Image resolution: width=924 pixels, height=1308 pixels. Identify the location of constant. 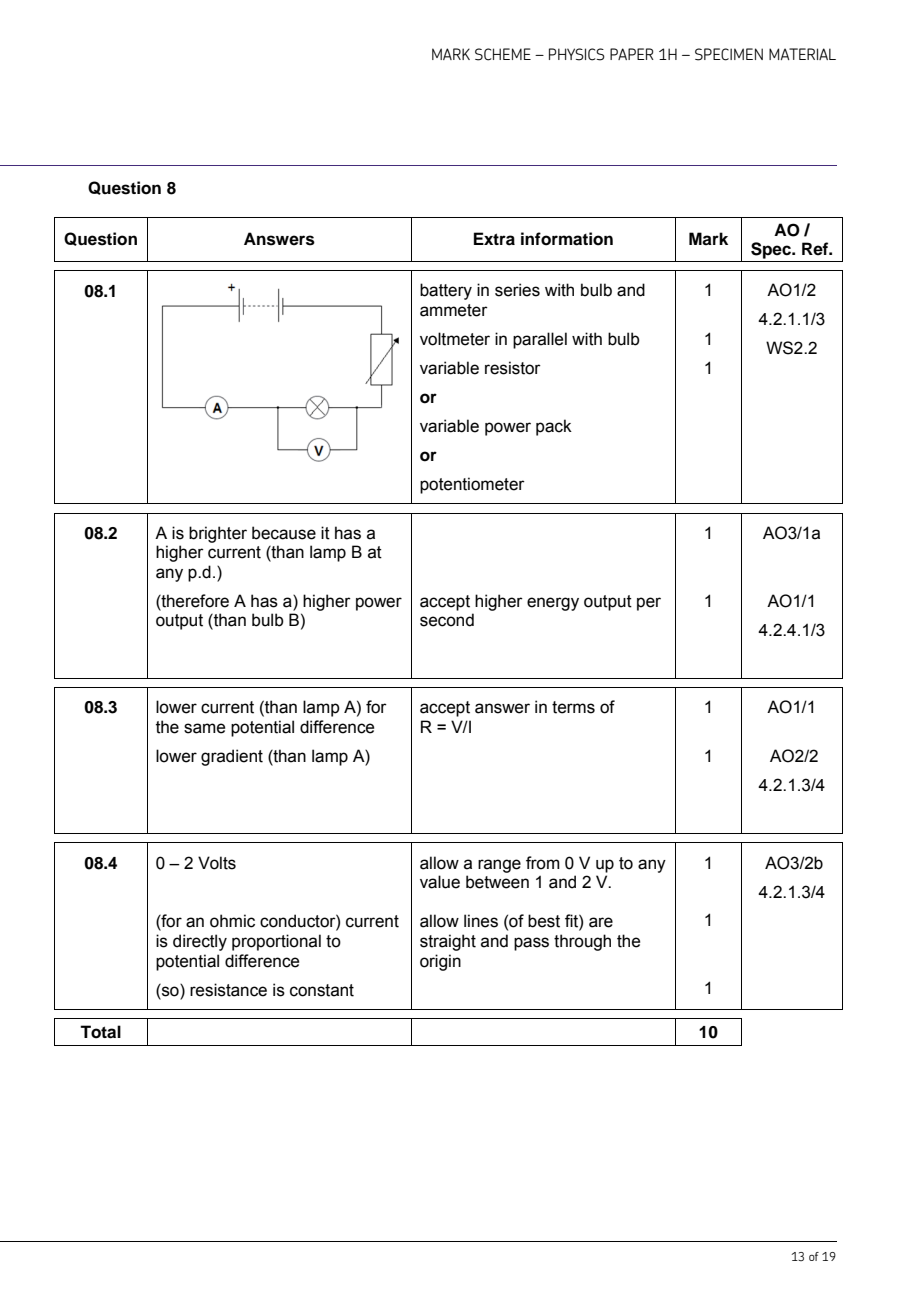
(322, 990).
